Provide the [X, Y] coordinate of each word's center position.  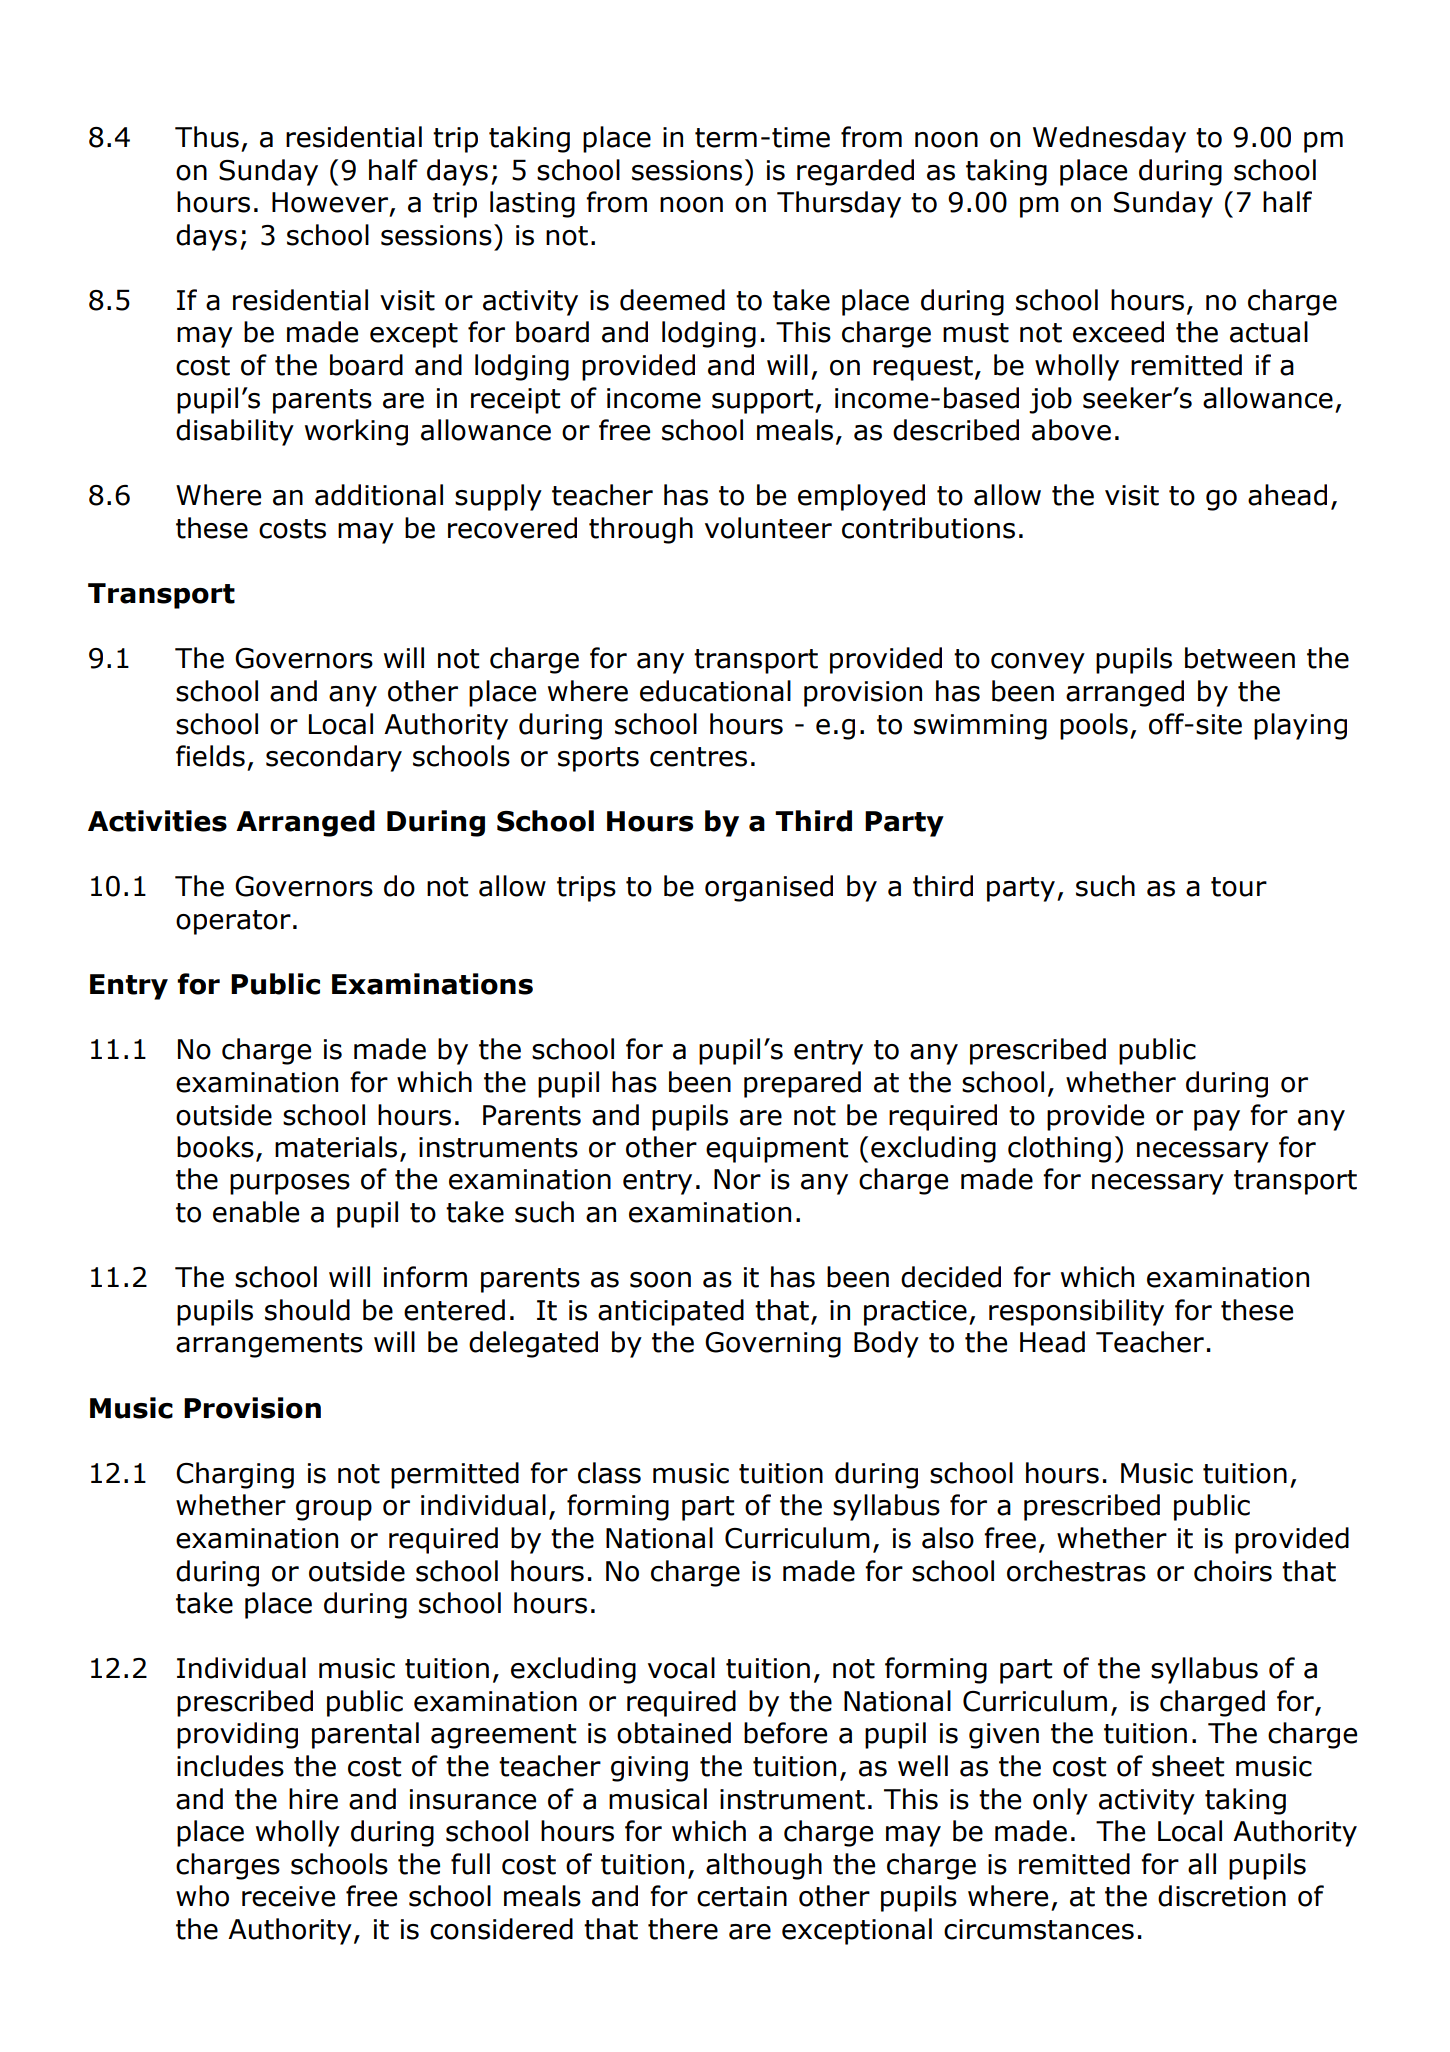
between [1240, 658]
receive [288, 1896]
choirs [1233, 1571]
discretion [1222, 1896]
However [331, 203]
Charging [235, 1475]
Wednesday [1109, 139]
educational [715, 691]
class [609, 1473]
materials [336, 1147]
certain [742, 1896]
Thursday [839, 204]
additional [379, 495]
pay [1217, 1120]
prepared [802, 1084]
